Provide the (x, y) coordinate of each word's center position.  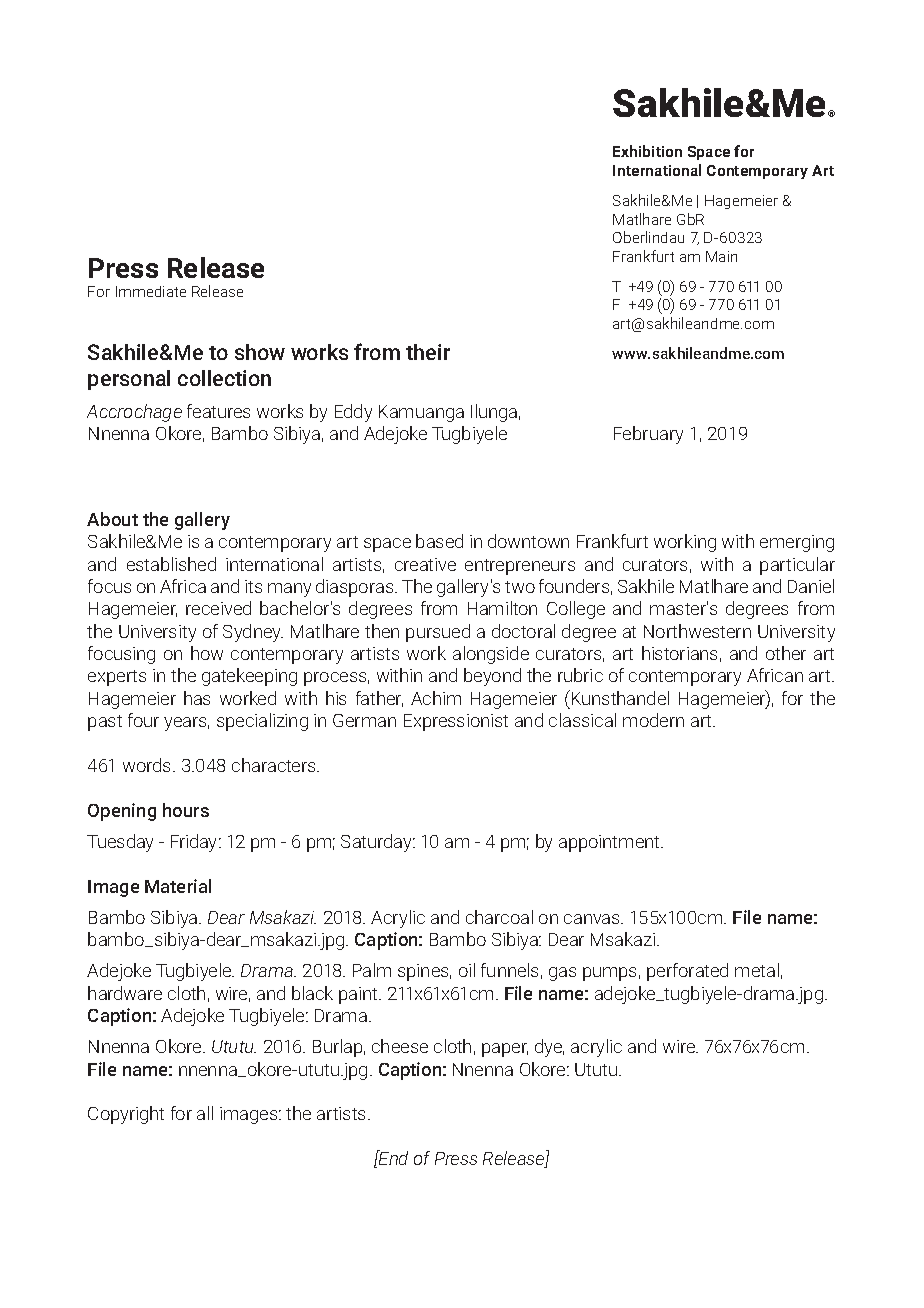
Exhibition (647, 151)
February (648, 435)
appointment (610, 843)
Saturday (377, 843)
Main (721, 256)
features (218, 411)
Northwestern (697, 631)
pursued (438, 633)
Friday (195, 843)
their (428, 352)
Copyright (126, 1115)
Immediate (151, 291)
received (218, 608)
